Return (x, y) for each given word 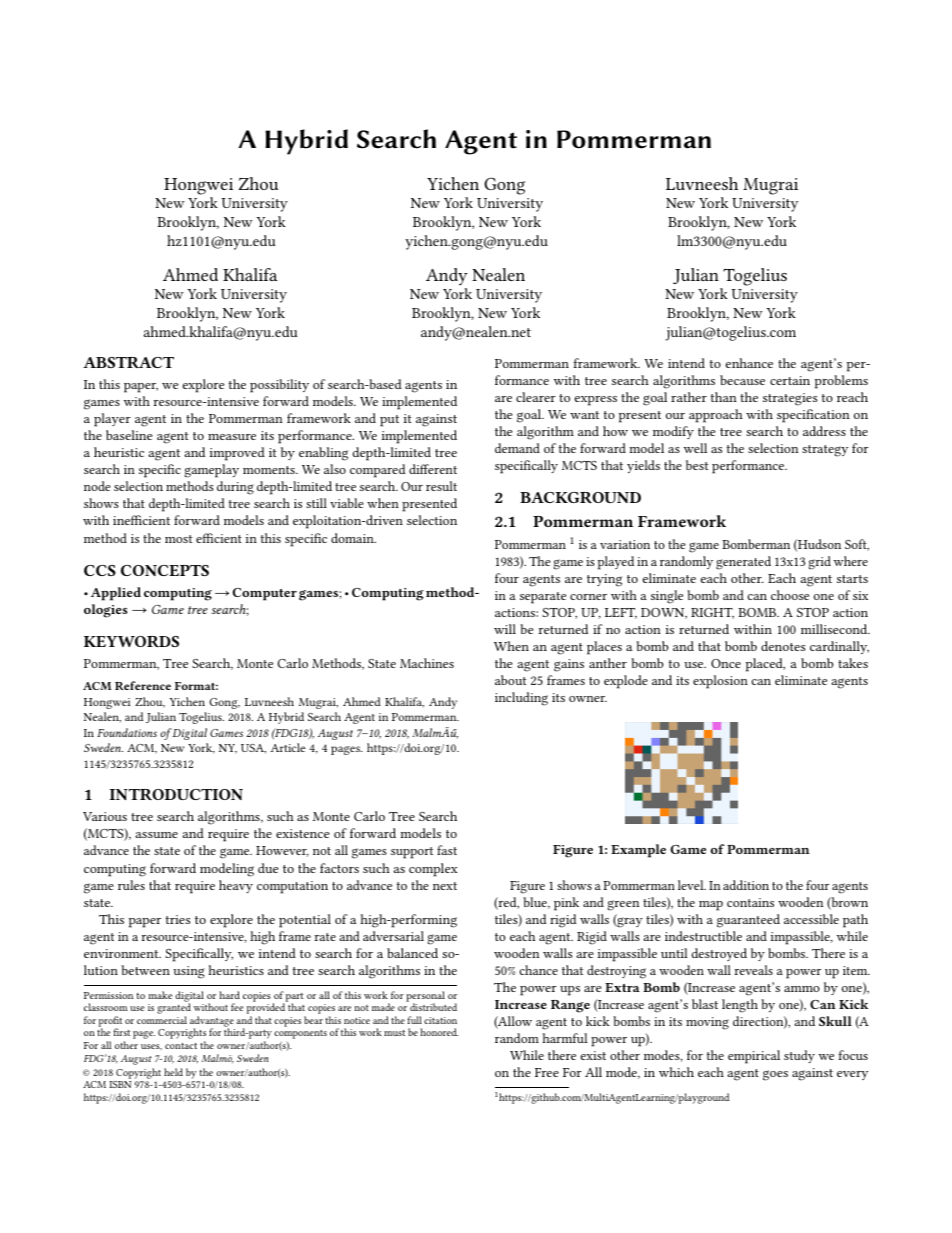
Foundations (127, 732)
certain (790, 380)
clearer (536, 397)
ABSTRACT (128, 362)
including (521, 699)
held (173, 1072)
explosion (720, 682)
